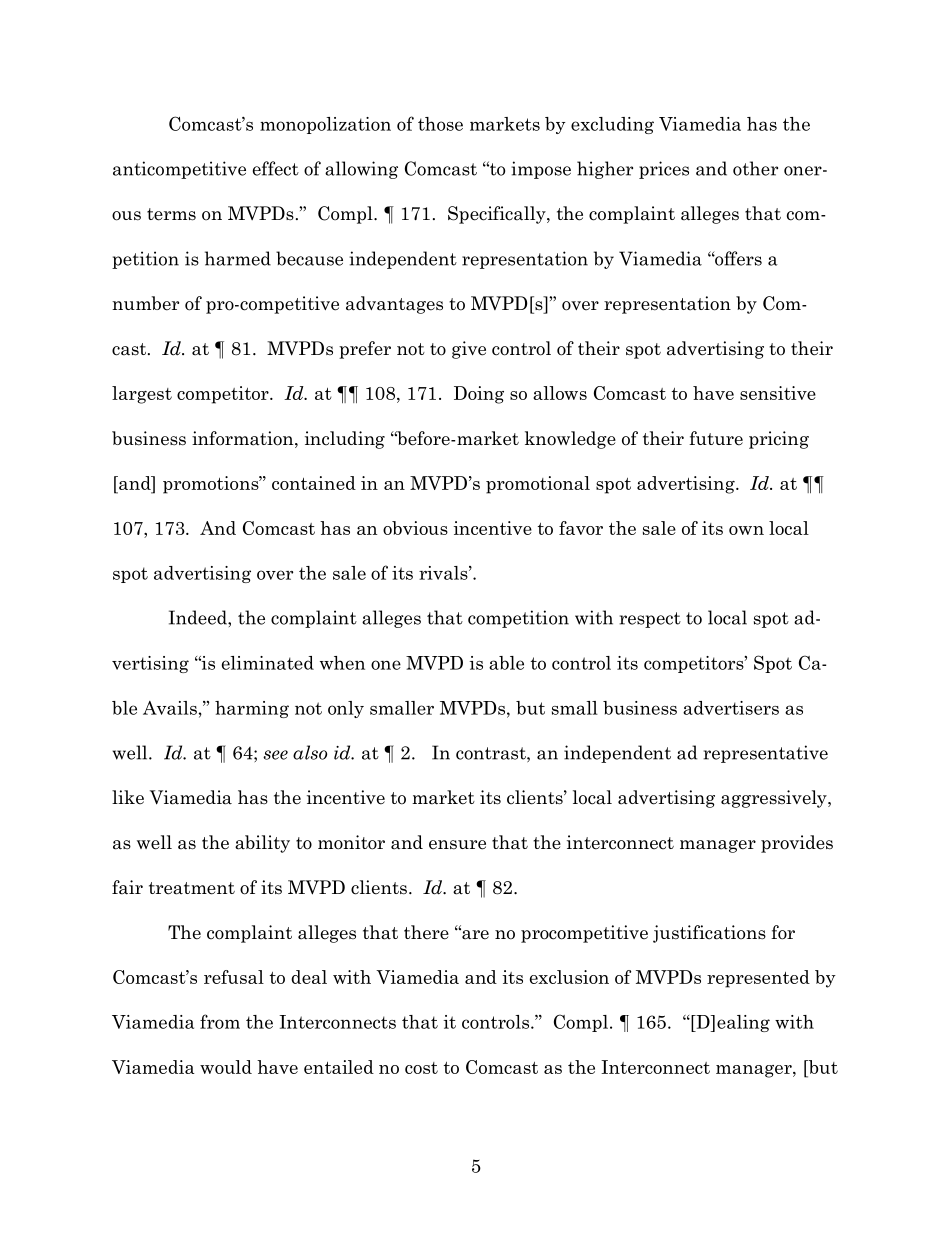 The width and height of the screenshot is (952, 1233). I want to click on effect, so click(276, 168).
